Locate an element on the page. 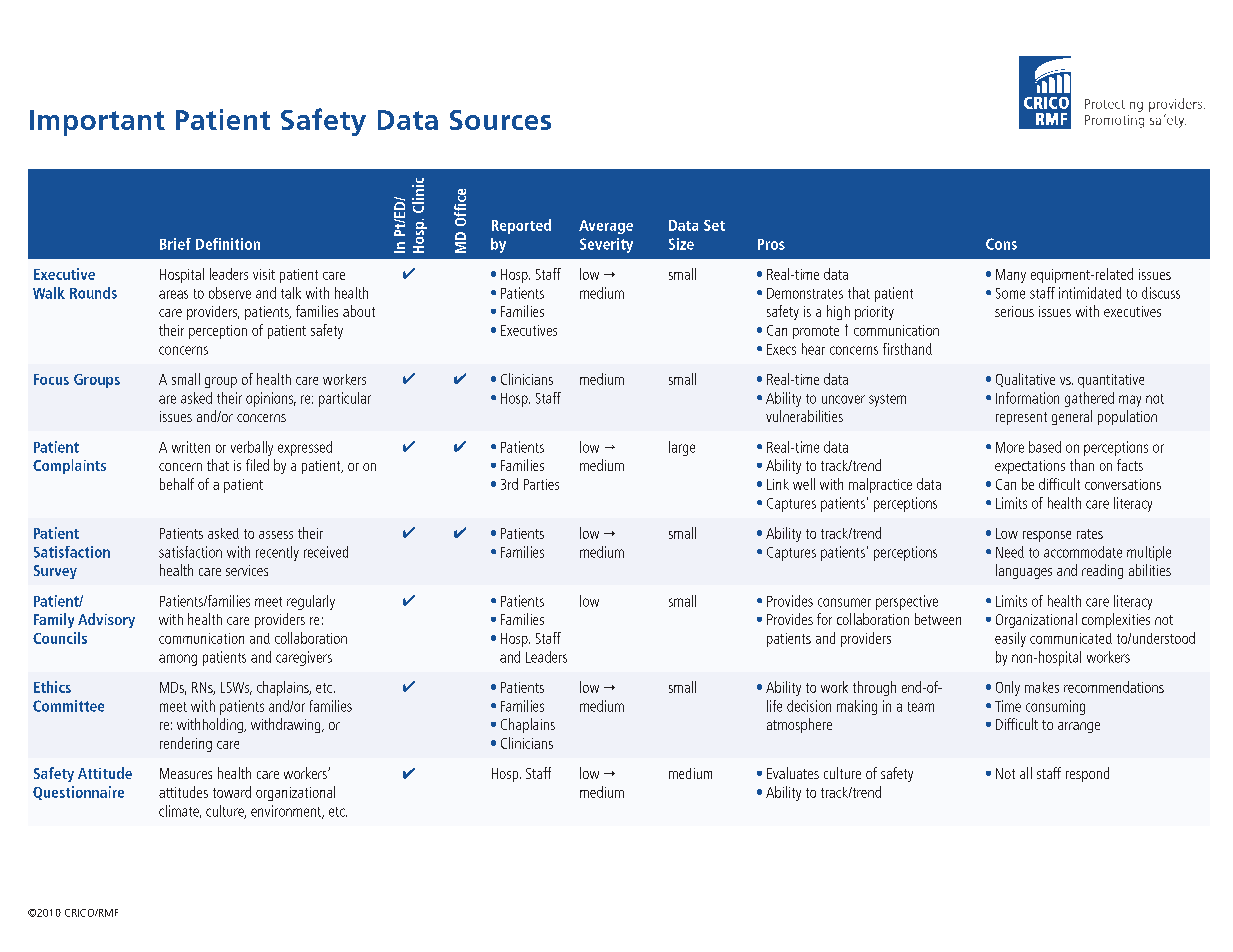 This image has width=1233, height=952. Important is located at coordinates (97, 123).
